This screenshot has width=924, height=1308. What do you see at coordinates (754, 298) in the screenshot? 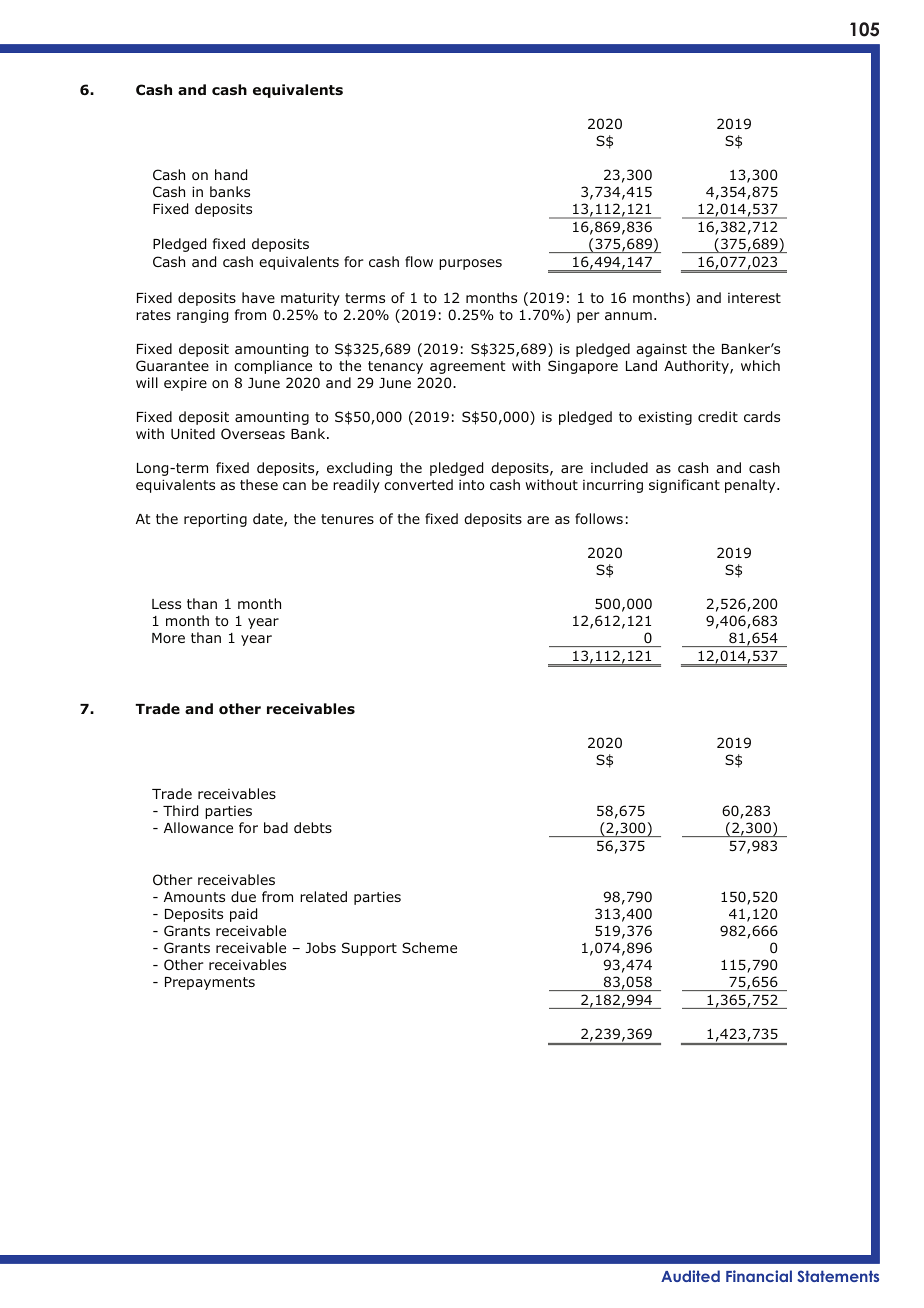
I see `interest` at bounding box center [754, 298].
